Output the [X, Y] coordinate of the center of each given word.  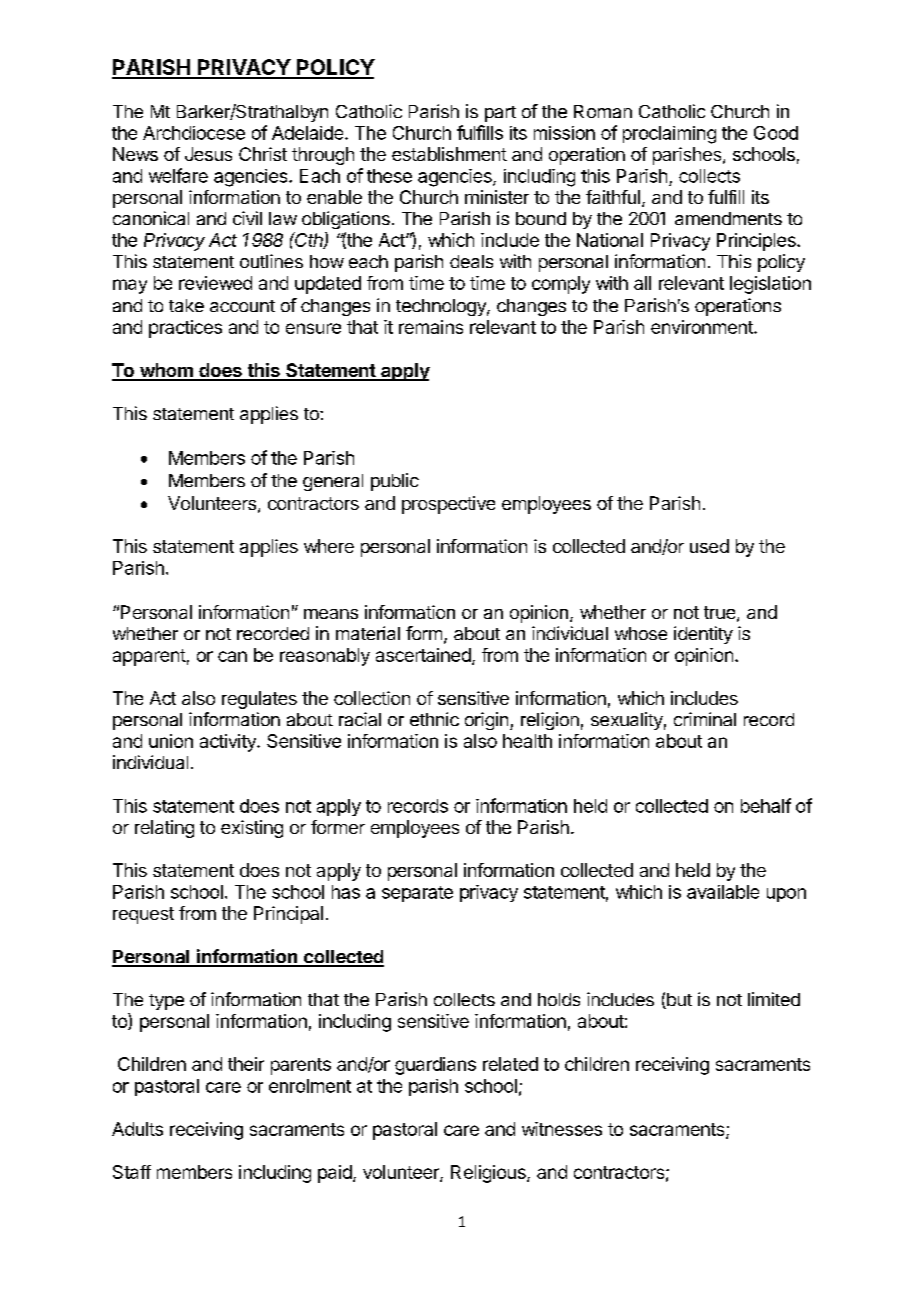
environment [703, 327]
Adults [137, 1129]
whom [166, 371]
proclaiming [669, 135]
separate [417, 894]
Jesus [208, 154]
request [143, 915]
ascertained [423, 655]
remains [431, 327]
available [723, 892]
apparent [149, 657]
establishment [449, 154]
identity [703, 635]
